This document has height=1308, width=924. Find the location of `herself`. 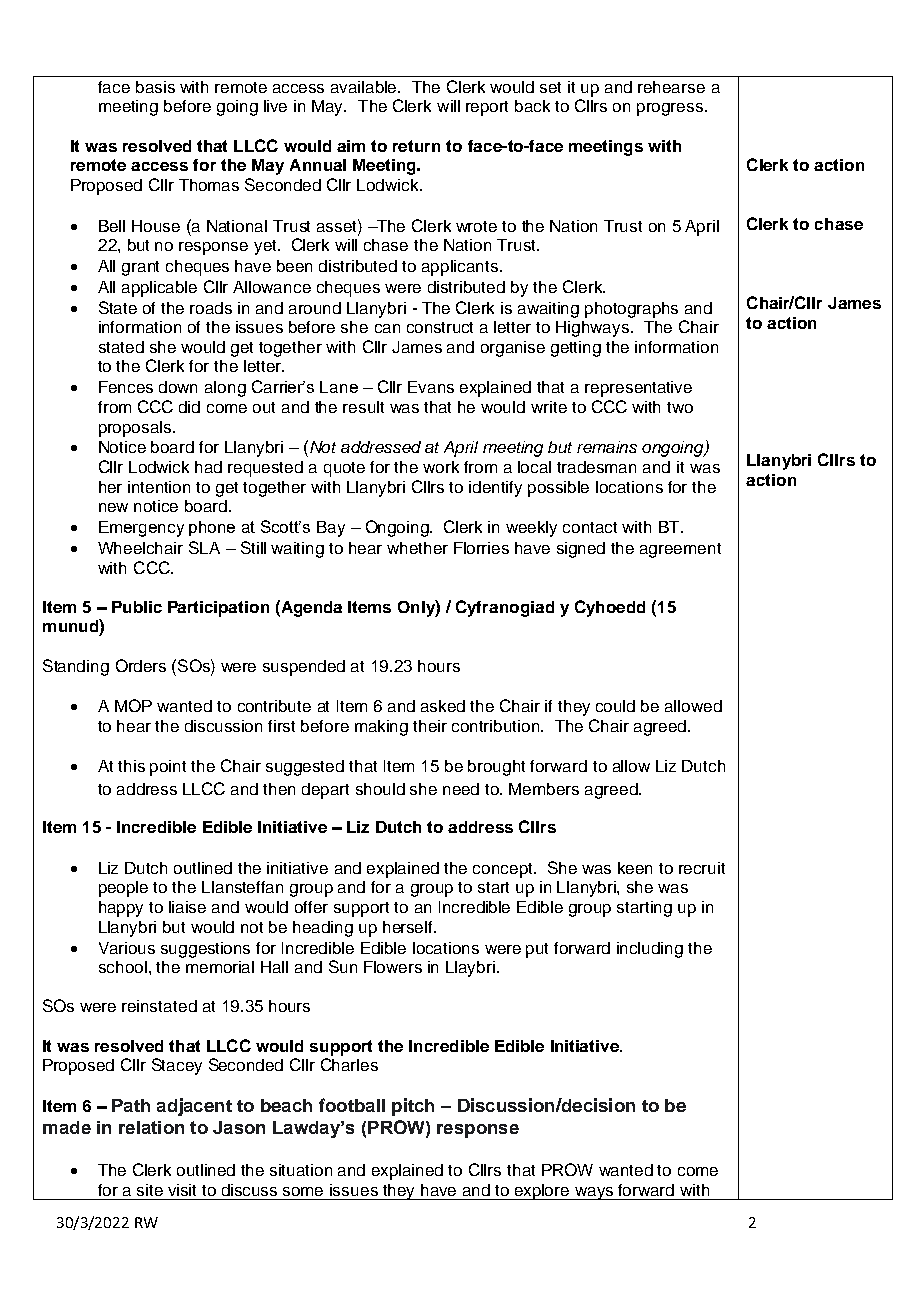

herself is located at coordinates (409, 927).
